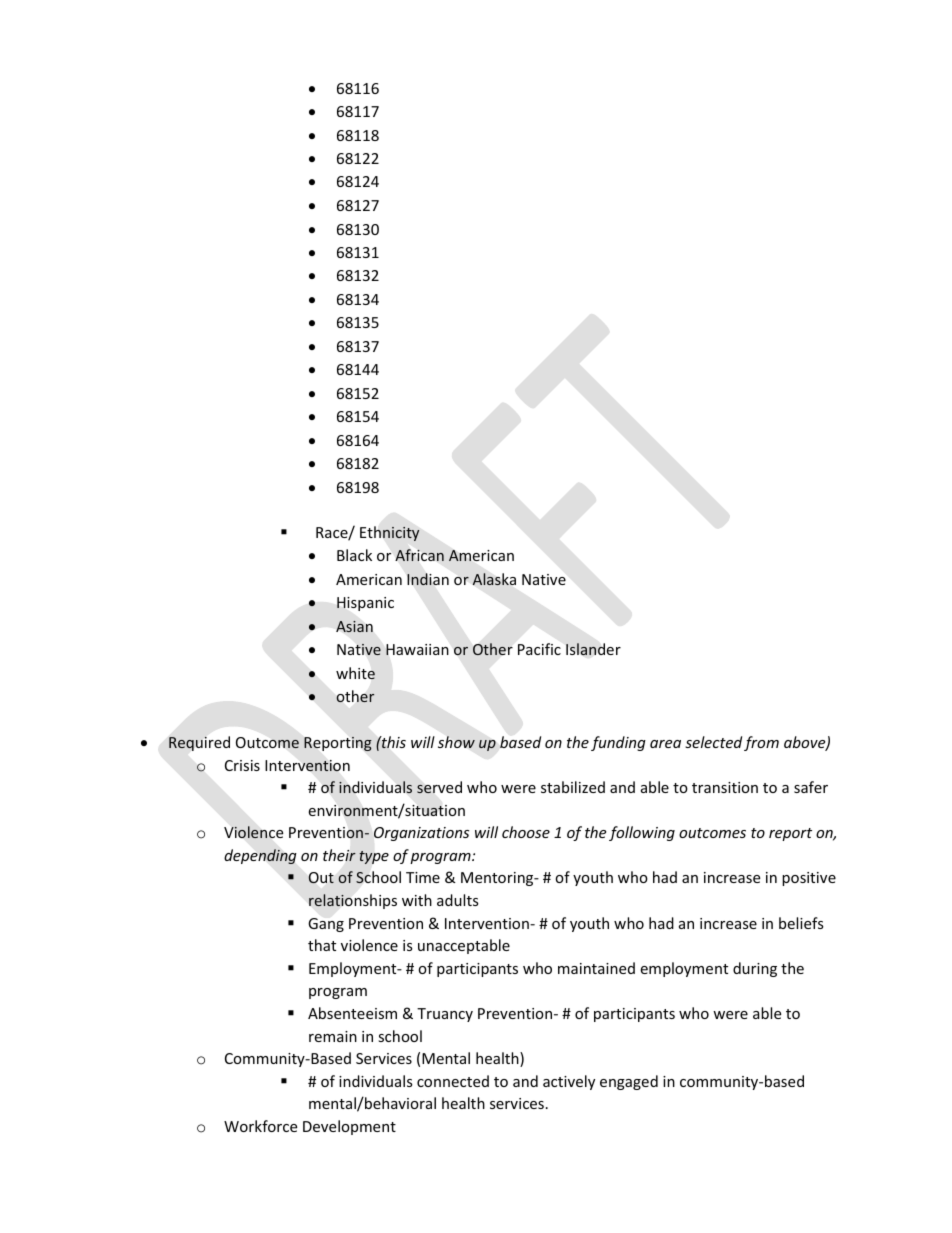 This screenshot has width=952, height=1233. I want to click on Islander, so click(593, 649).
